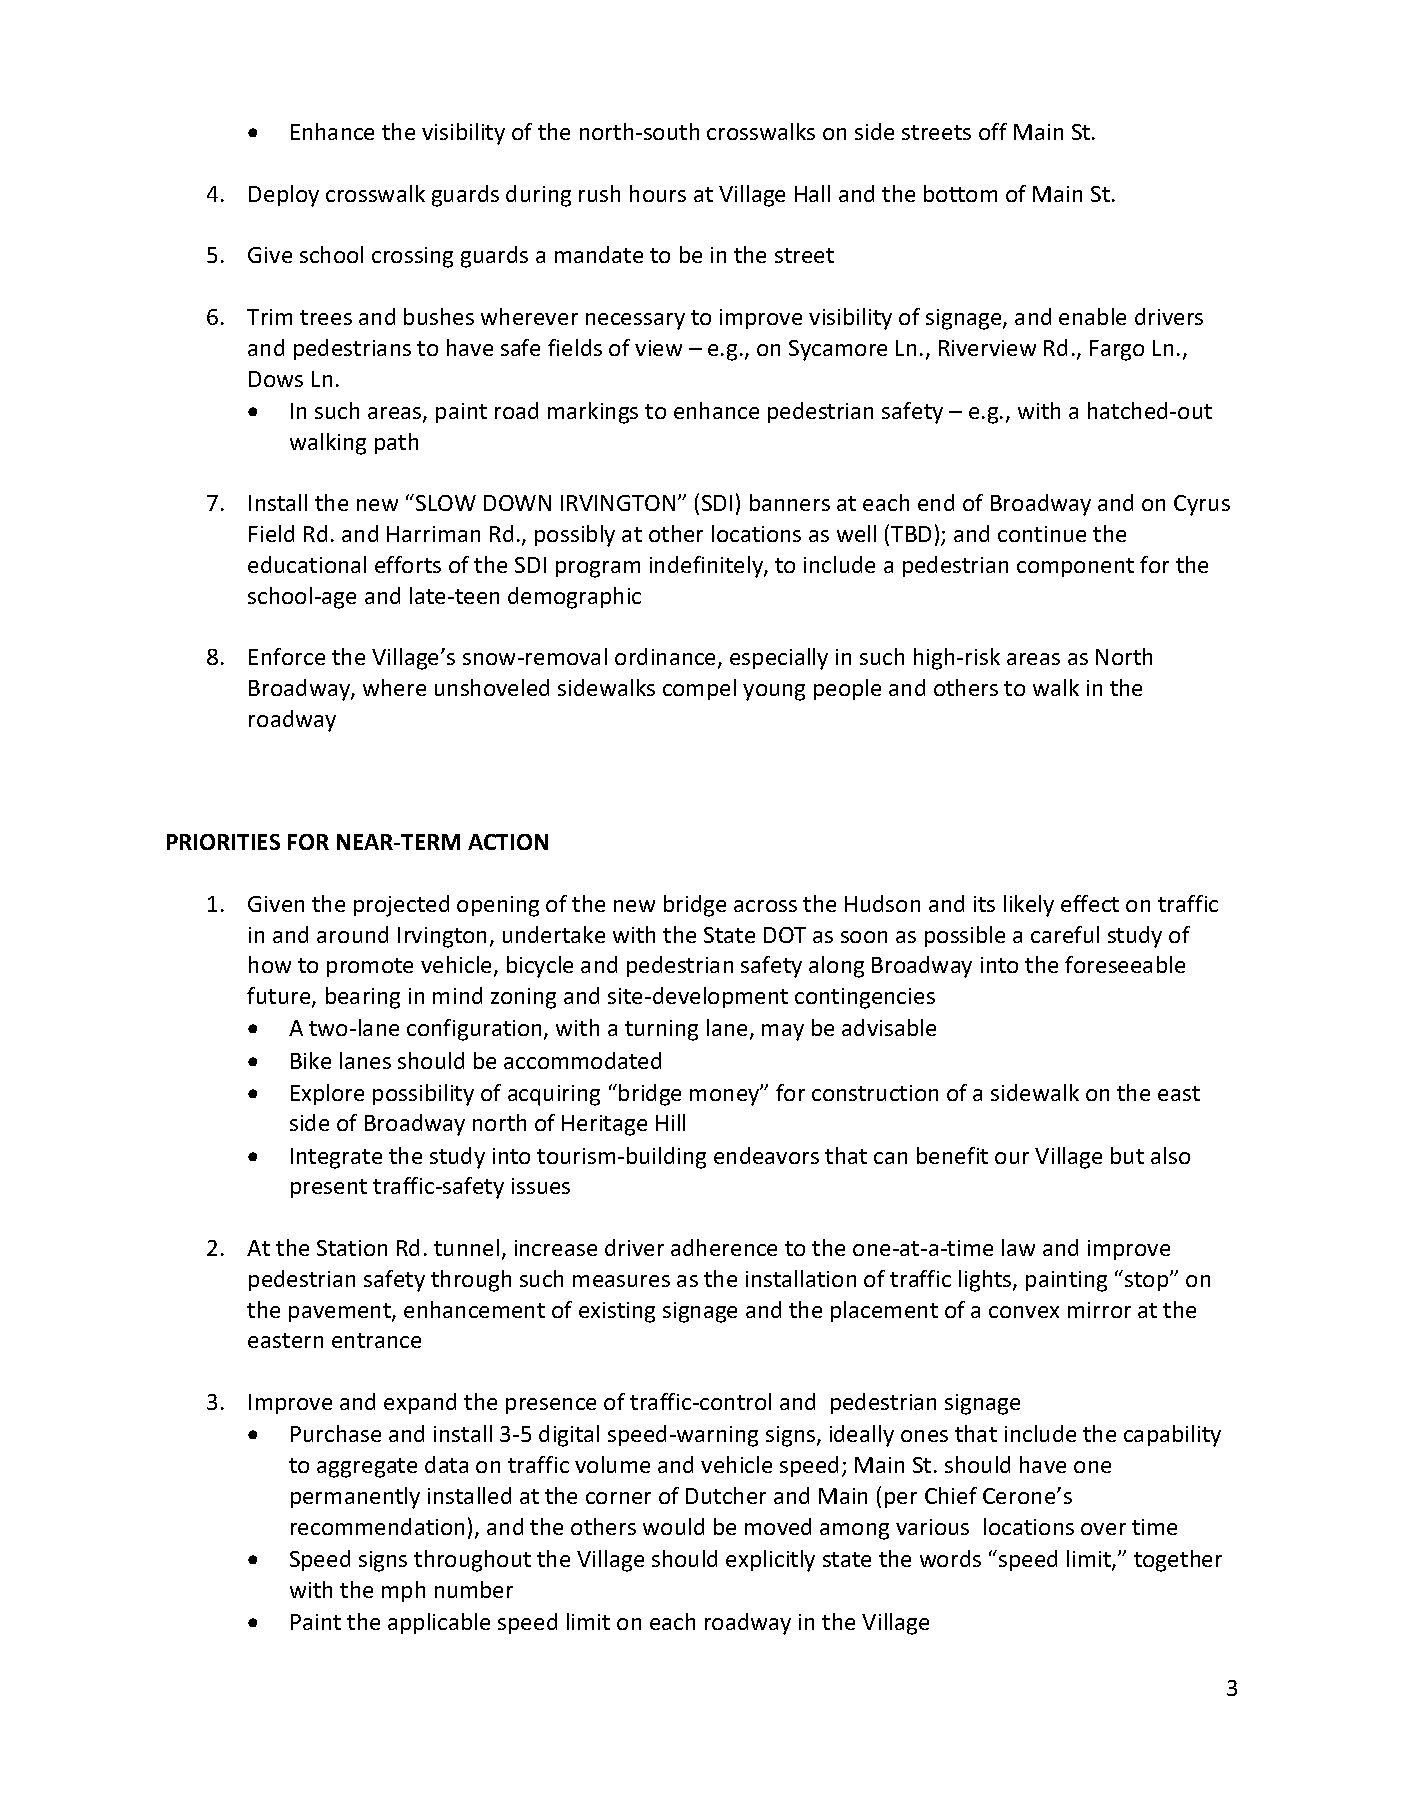 This page has height=1817, width=1404. Describe the element at coordinates (770, 1561) in the page. I see `explicitly` at that location.
